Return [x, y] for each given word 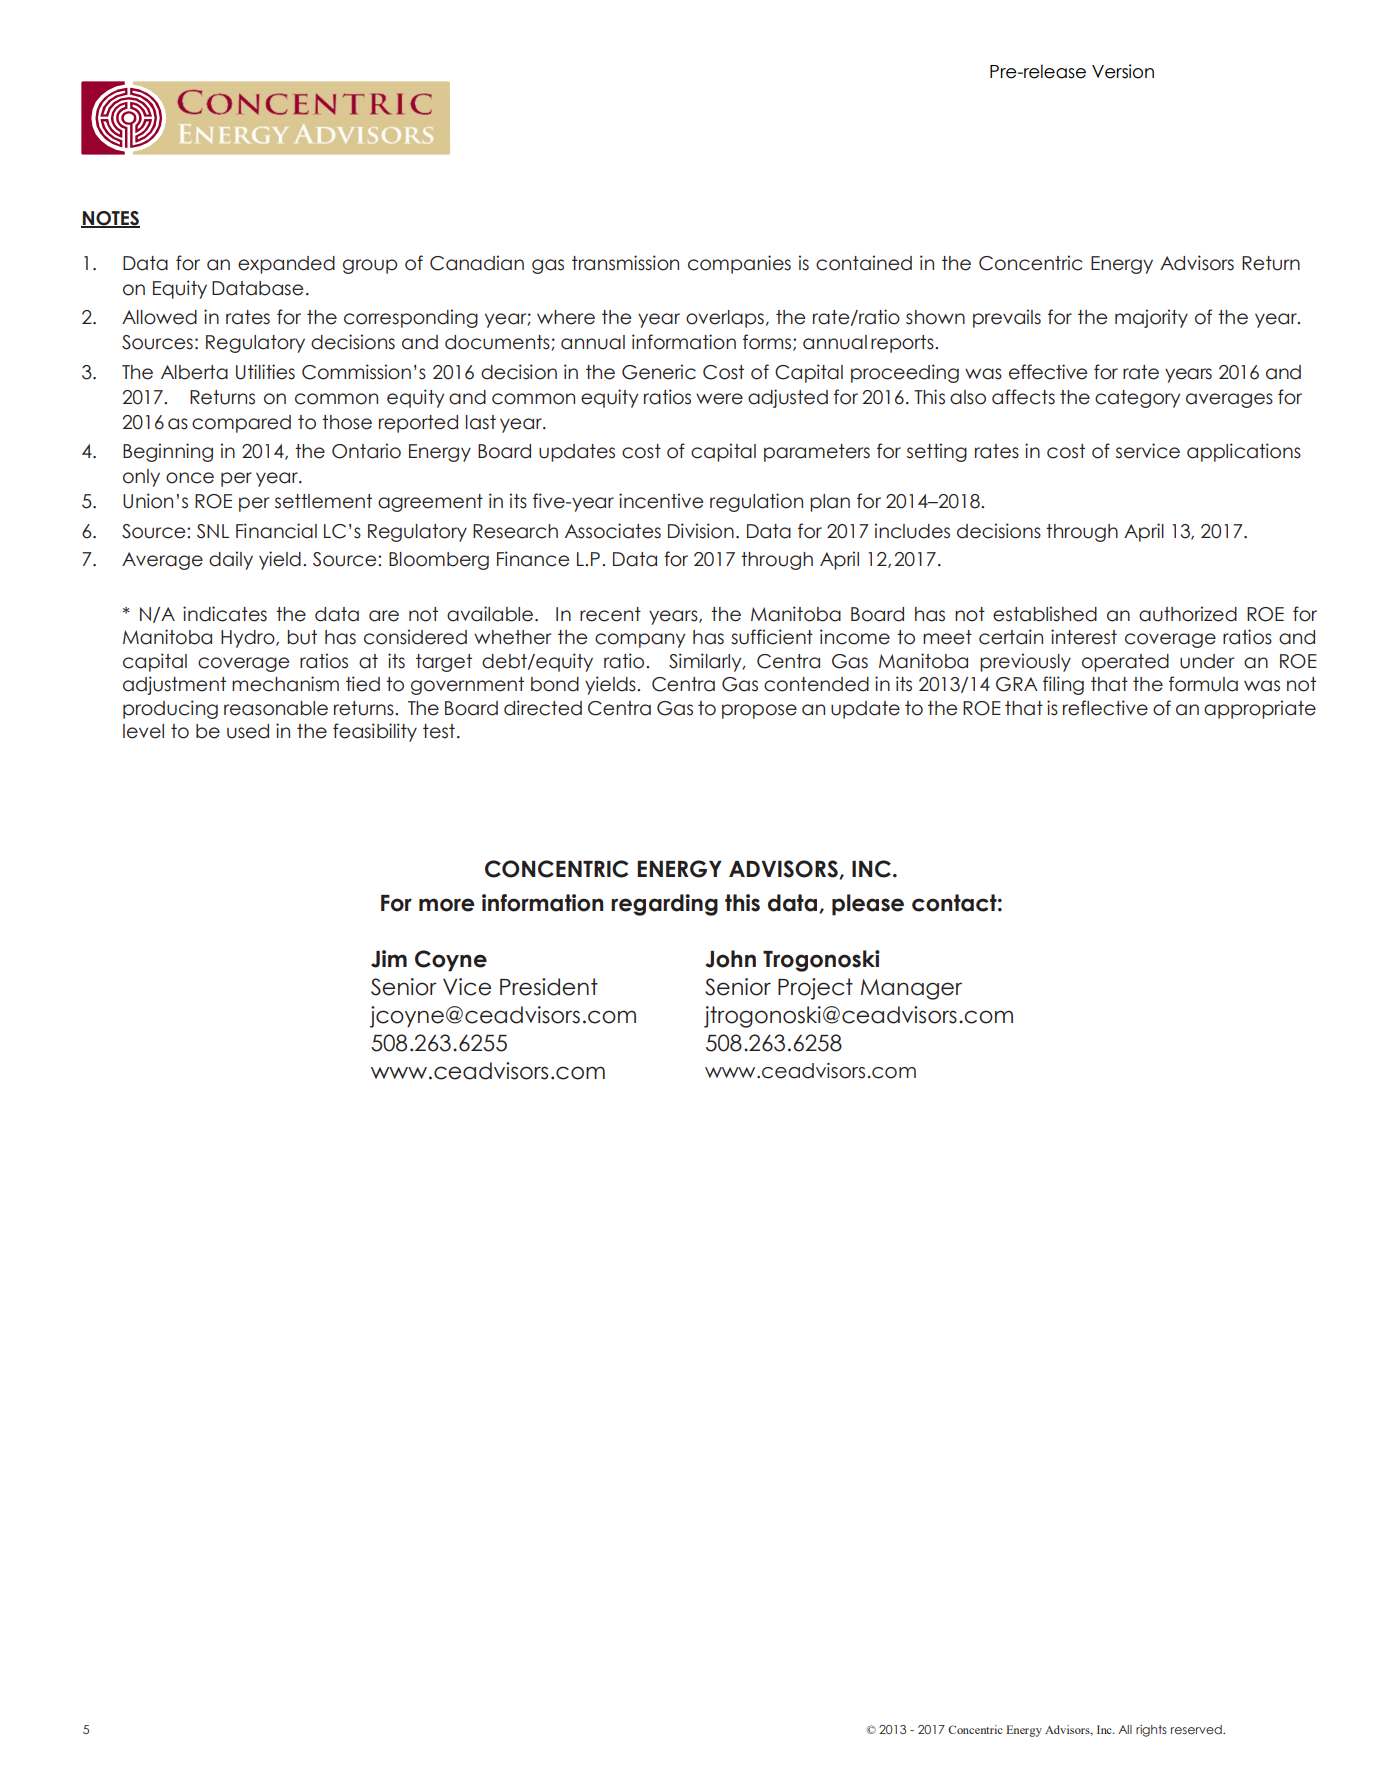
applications [1244, 452]
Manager [911, 989]
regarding [664, 905]
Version [1123, 71]
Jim [389, 959]
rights [1151, 1731]
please [868, 905]
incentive [661, 501]
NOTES [110, 219]
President [549, 987]
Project [815, 989]
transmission [625, 263]
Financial [276, 531]
